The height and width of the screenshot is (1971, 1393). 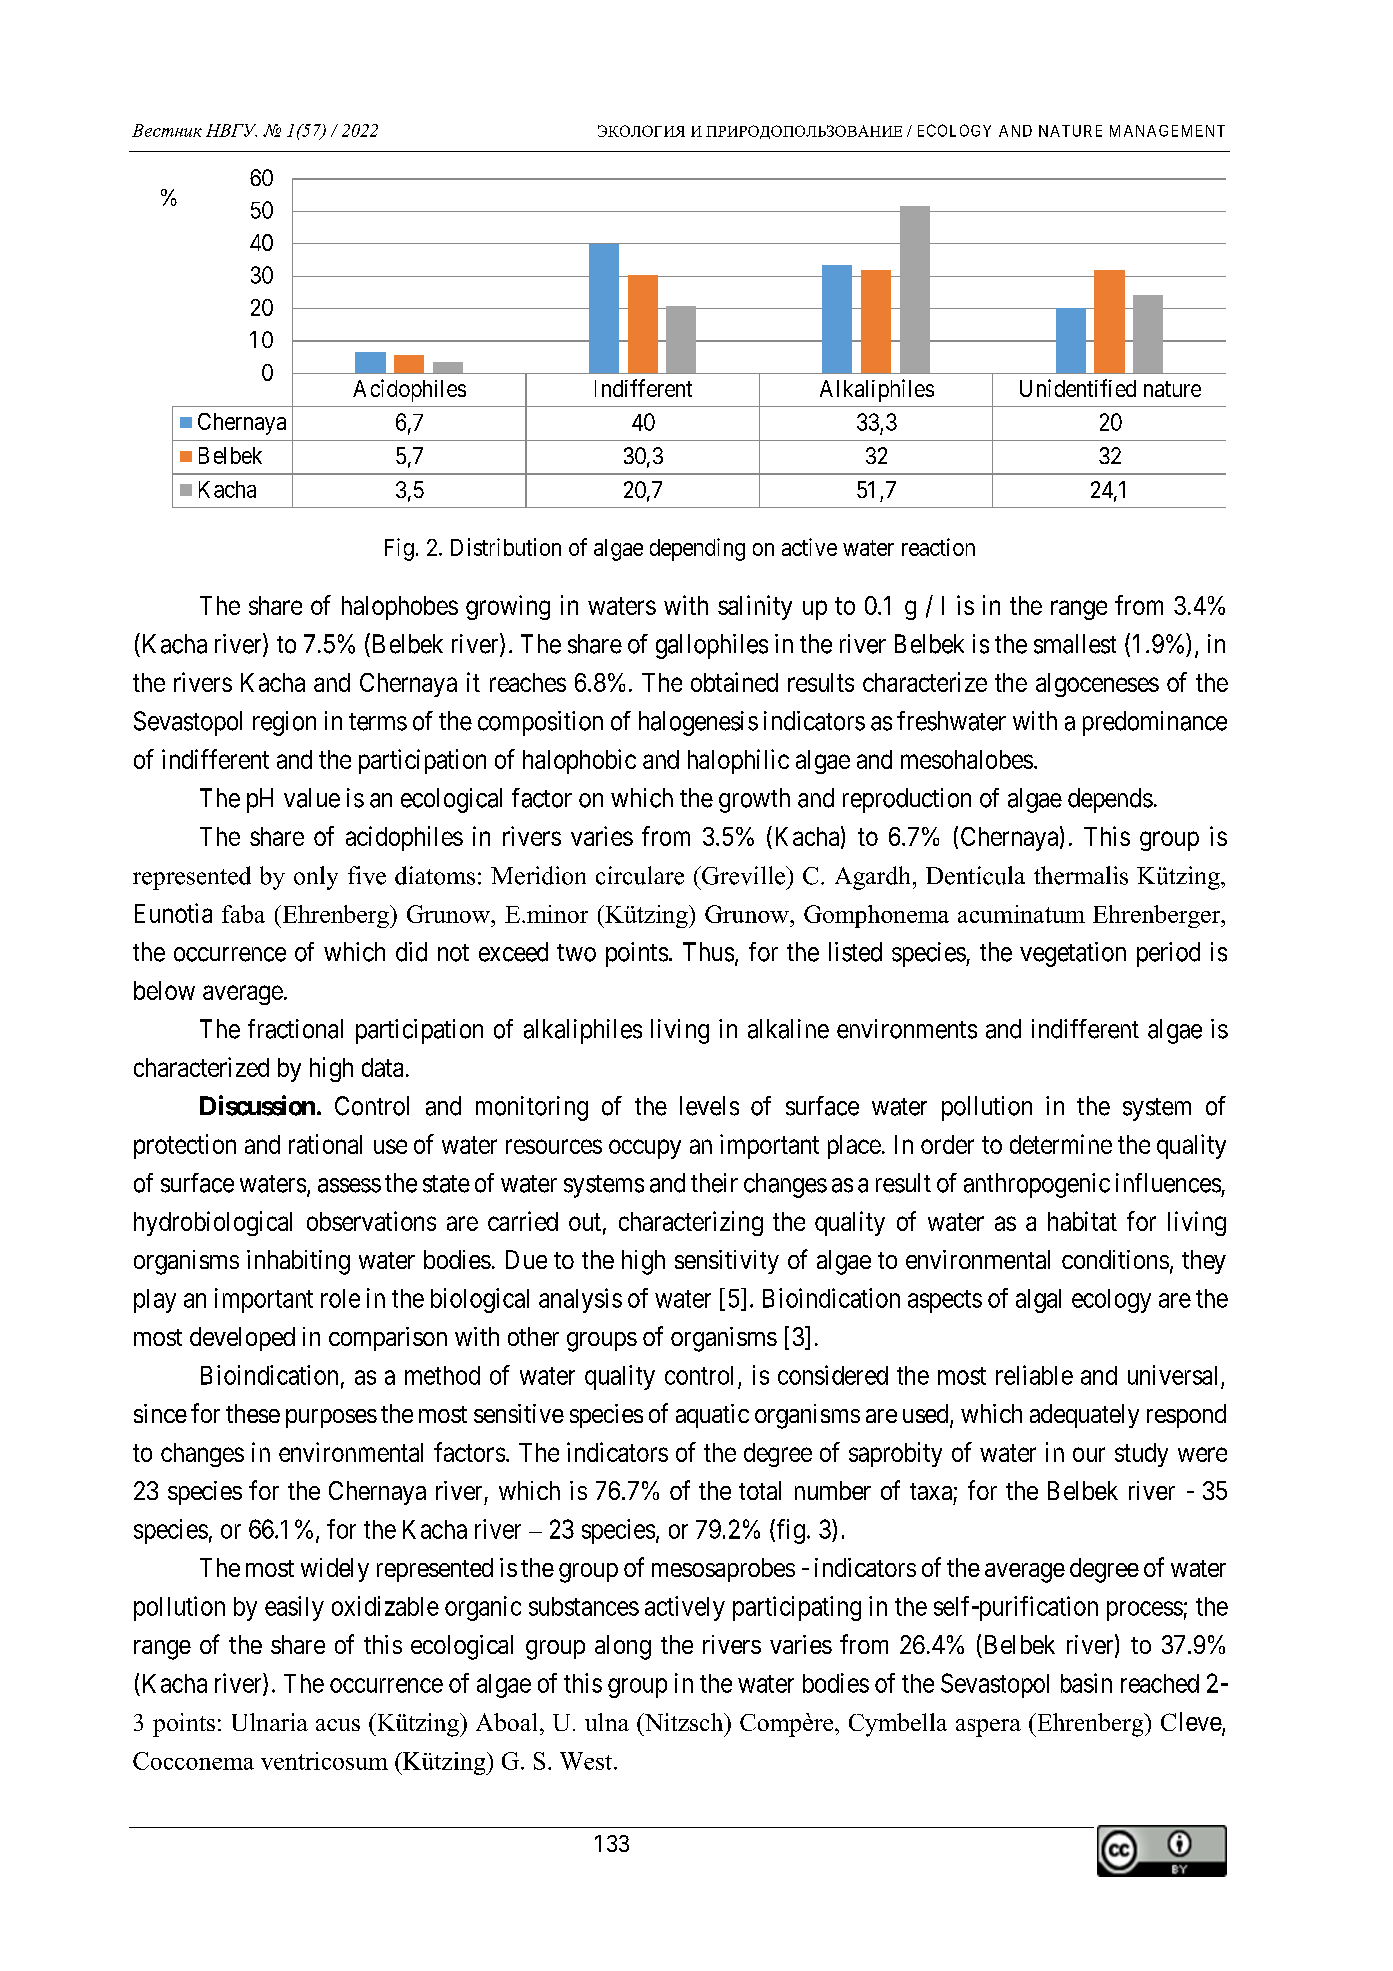 What do you see at coordinates (506, 547) in the screenshot?
I see `Distribution` at bounding box center [506, 547].
